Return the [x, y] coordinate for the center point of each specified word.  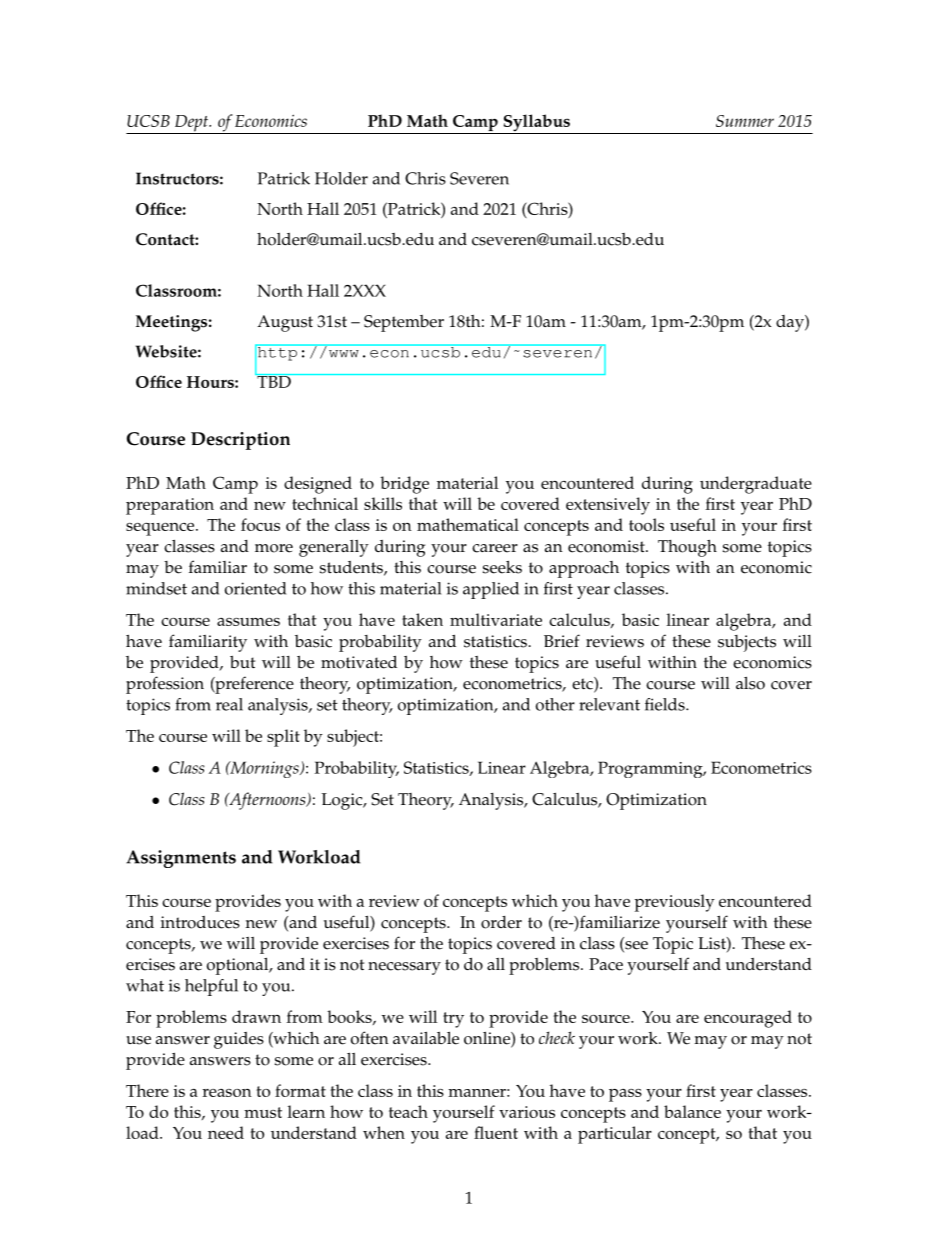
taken [422, 619]
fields [666, 704]
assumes [248, 622]
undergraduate [756, 485]
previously [675, 903]
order [501, 922]
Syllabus [536, 124]
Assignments [181, 859]
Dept [192, 124]
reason [227, 1093]
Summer [745, 121]
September [404, 323]
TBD [274, 381]
